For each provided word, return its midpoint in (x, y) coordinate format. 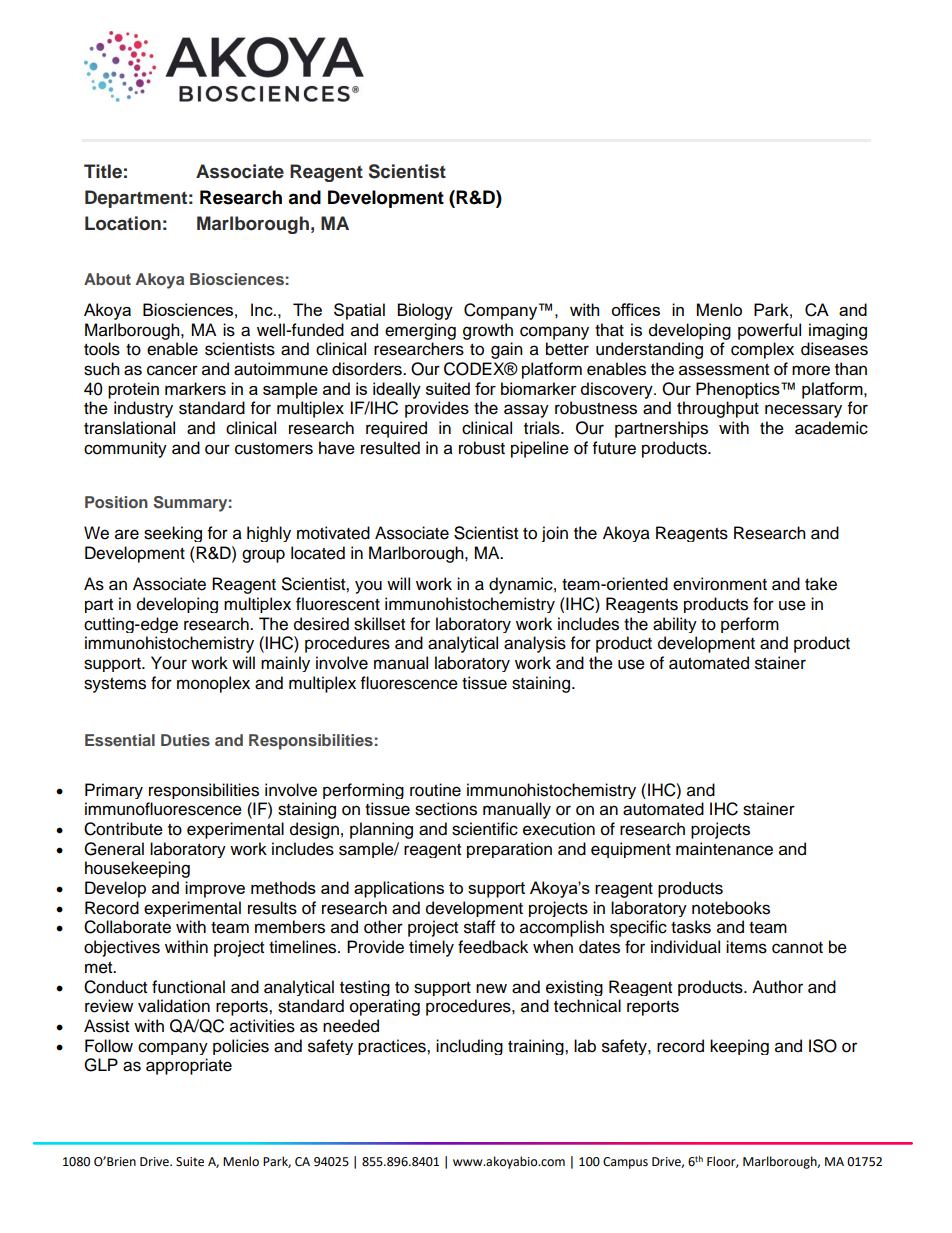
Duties (185, 740)
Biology (425, 311)
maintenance (724, 849)
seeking (173, 534)
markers (195, 388)
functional (188, 987)
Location (123, 223)
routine (435, 790)
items (746, 947)
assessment (724, 370)
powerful (769, 331)
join (555, 534)
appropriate (189, 1066)
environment (720, 584)
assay (526, 411)
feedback (493, 947)
